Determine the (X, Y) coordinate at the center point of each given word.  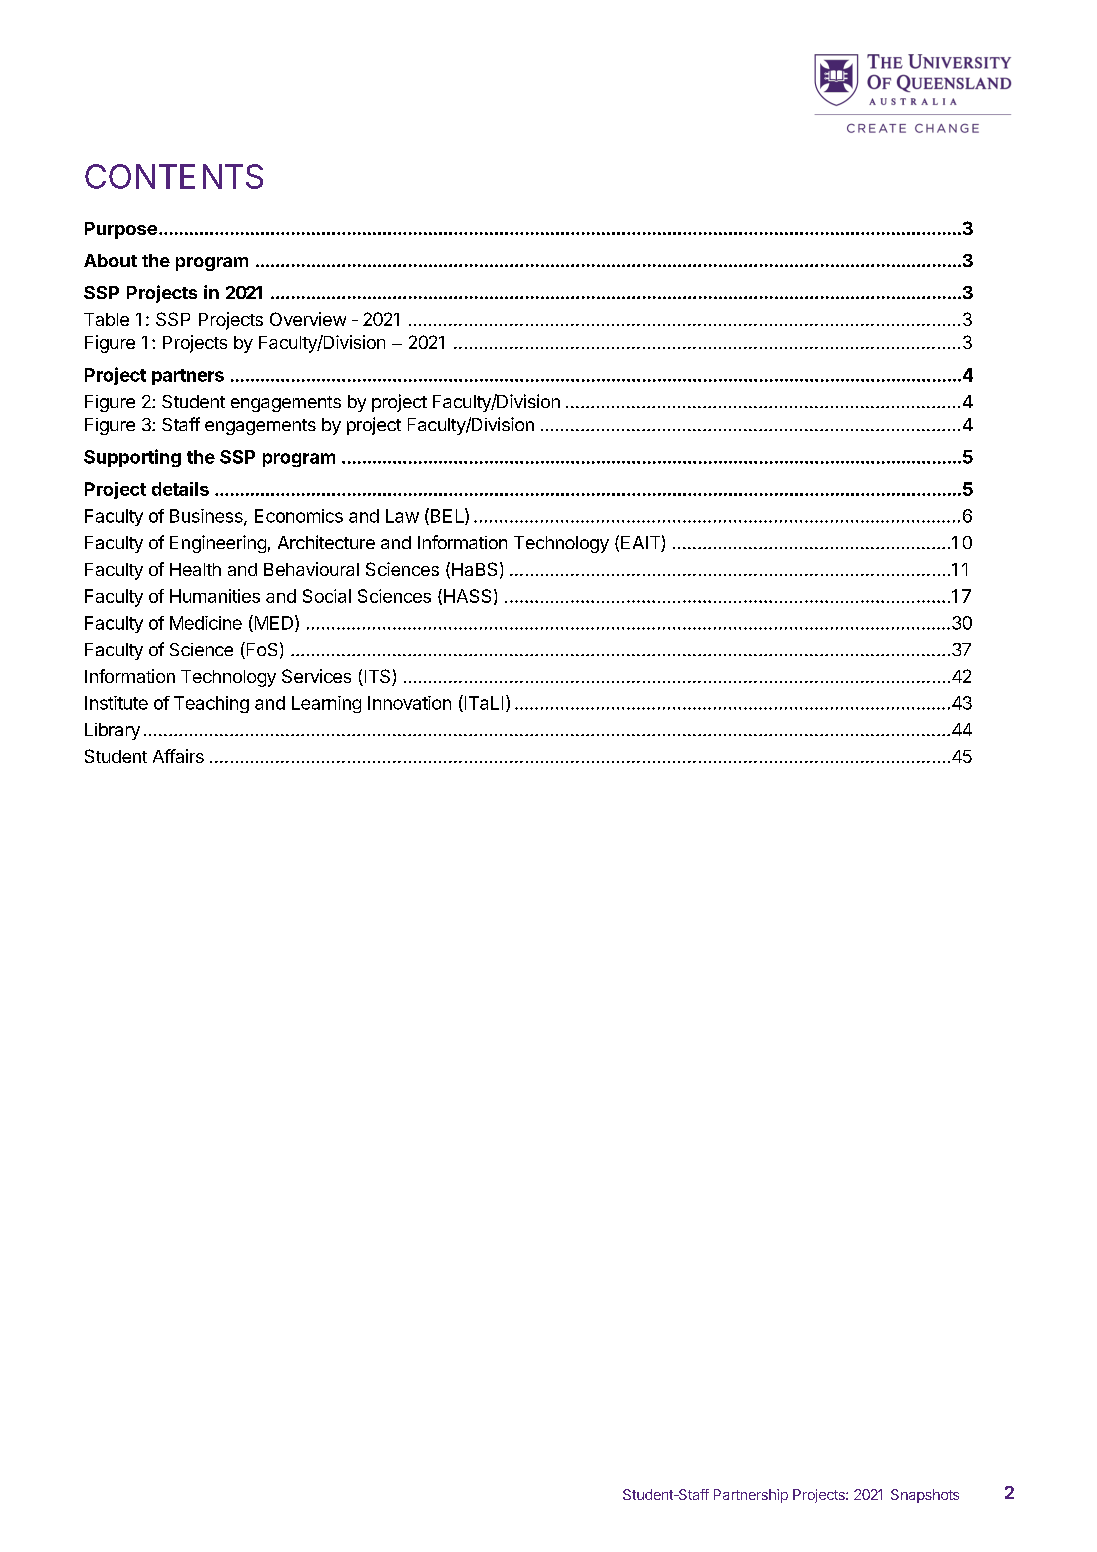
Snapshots (925, 1496)
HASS (467, 596)
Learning (326, 704)
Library (112, 731)
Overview (308, 319)
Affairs (178, 756)
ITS (377, 677)
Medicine (206, 623)
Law (402, 516)
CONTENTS (174, 176)
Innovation (409, 703)
